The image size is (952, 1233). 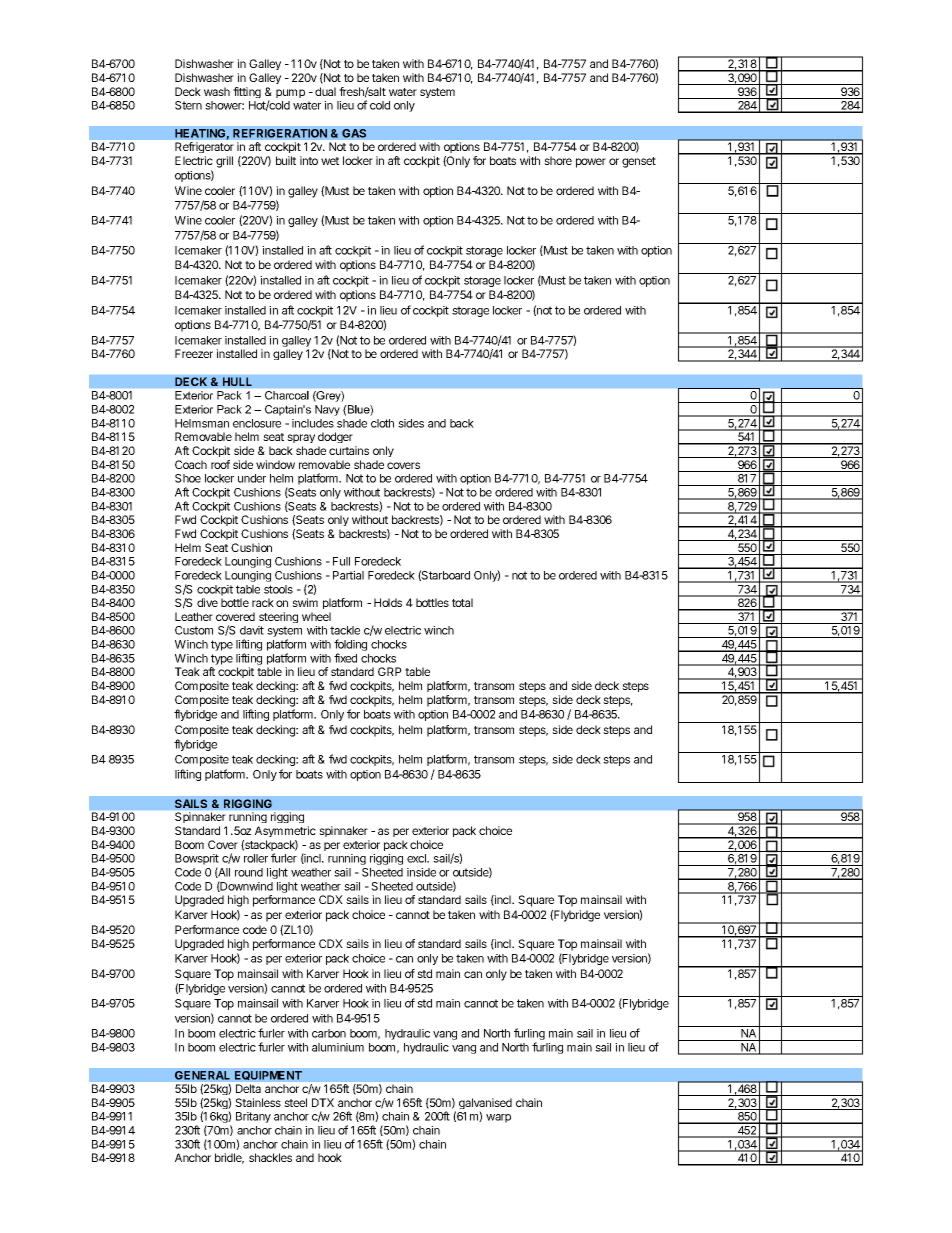 What do you see at coordinates (330, 161) in the screenshot?
I see `wet` at bounding box center [330, 161].
